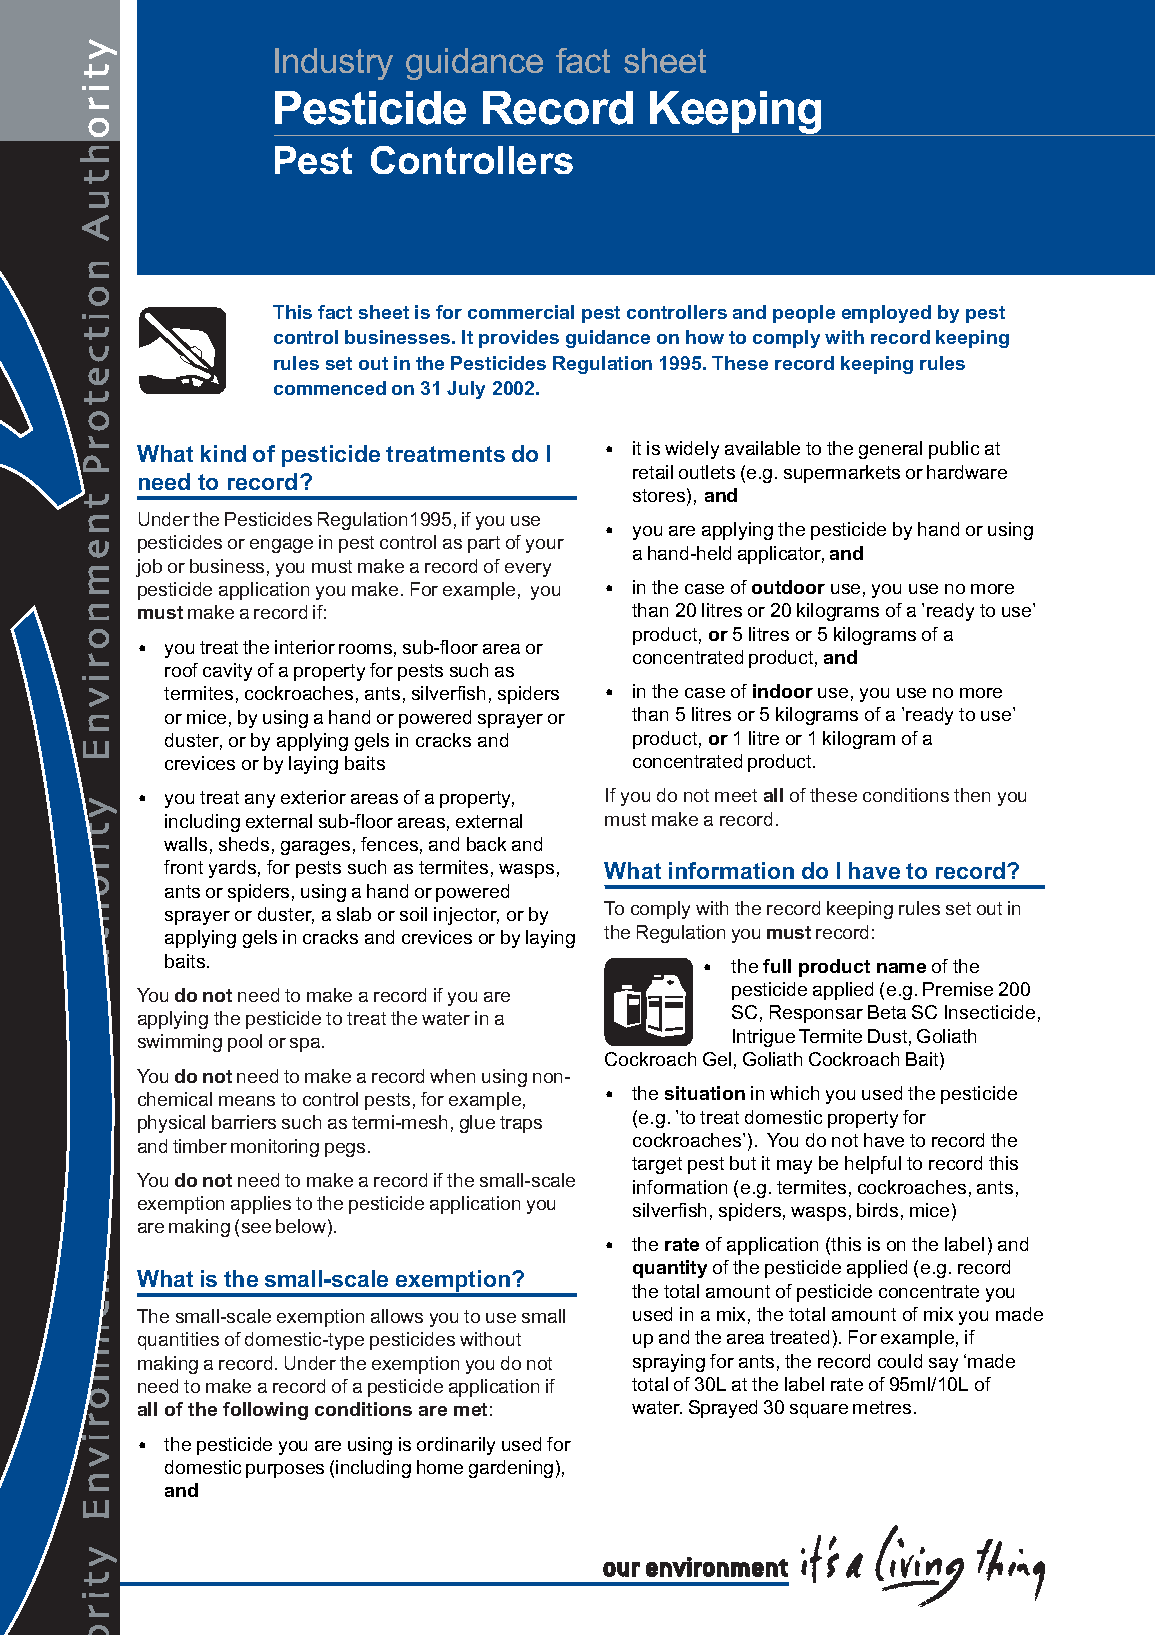  What do you see at coordinates (528, 570) in the screenshot?
I see `every` at bounding box center [528, 570].
